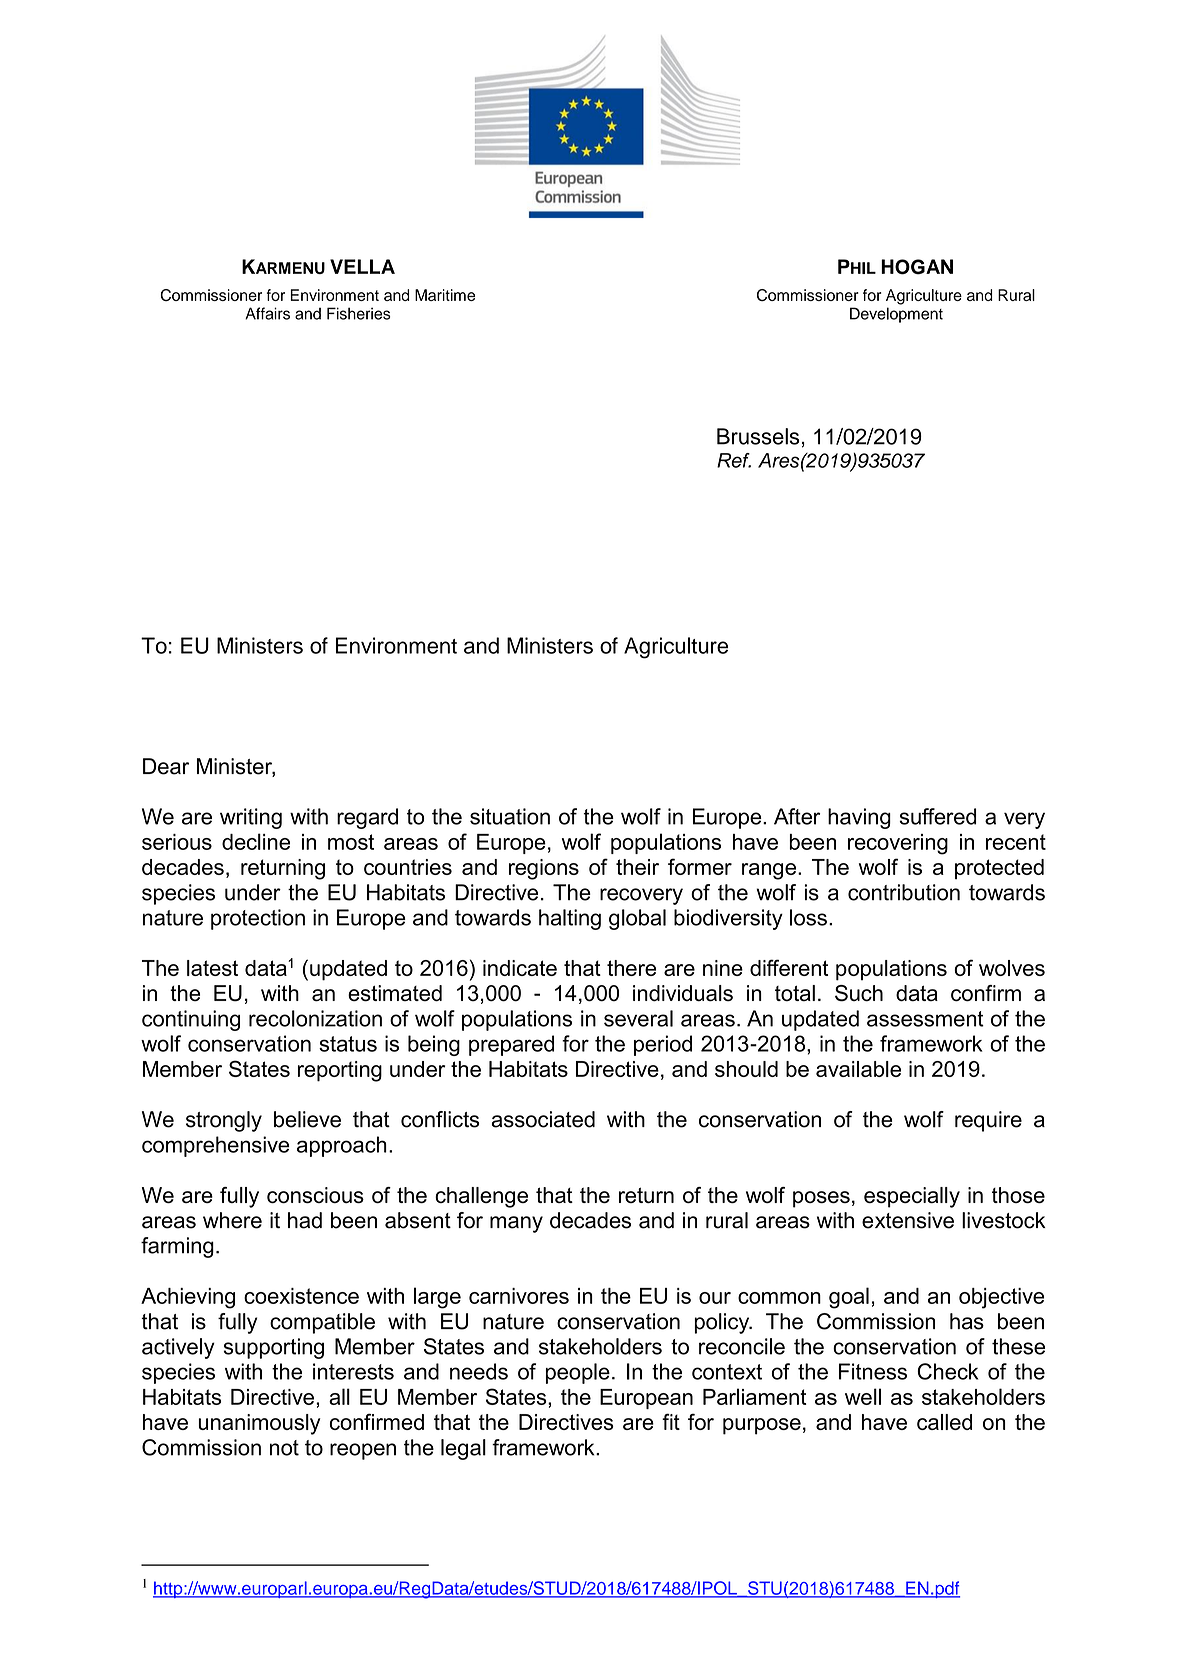 This image has height=1679, width=1187. I want to click on status, so click(348, 1044).
